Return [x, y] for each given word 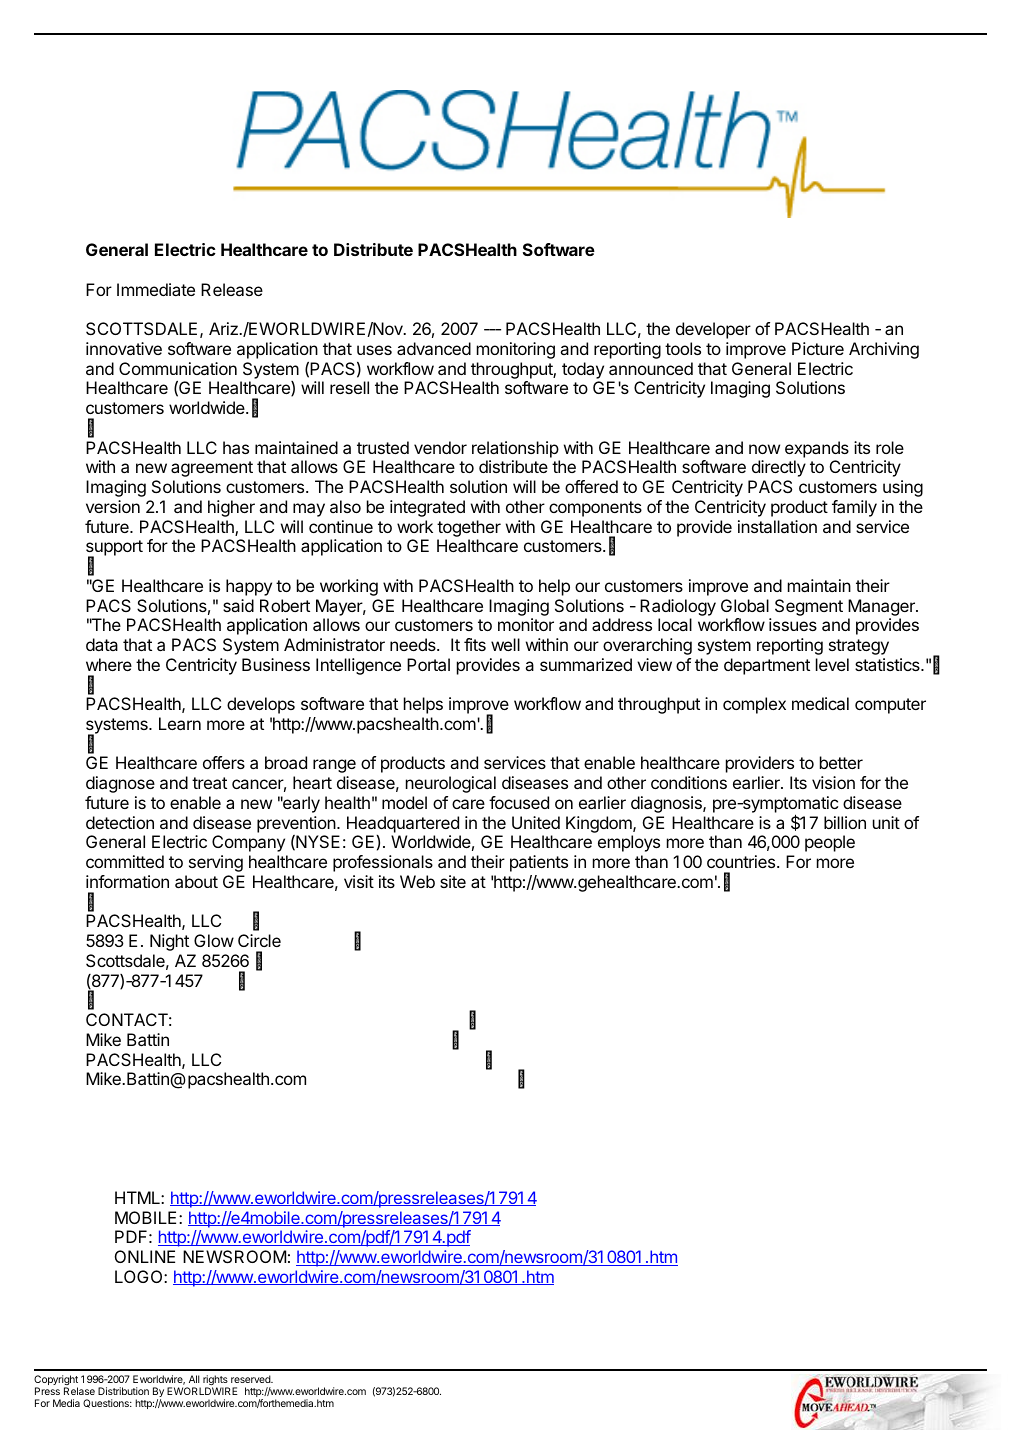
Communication [178, 368]
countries [742, 861]
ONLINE [145, 1256]
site [453, 881]
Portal [428, 664]
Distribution [123, 1391]
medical [820, 703]
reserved [251, 1379]
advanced [434, 348]
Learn [180, 723]
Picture [818, 348]
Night [169, 942]
